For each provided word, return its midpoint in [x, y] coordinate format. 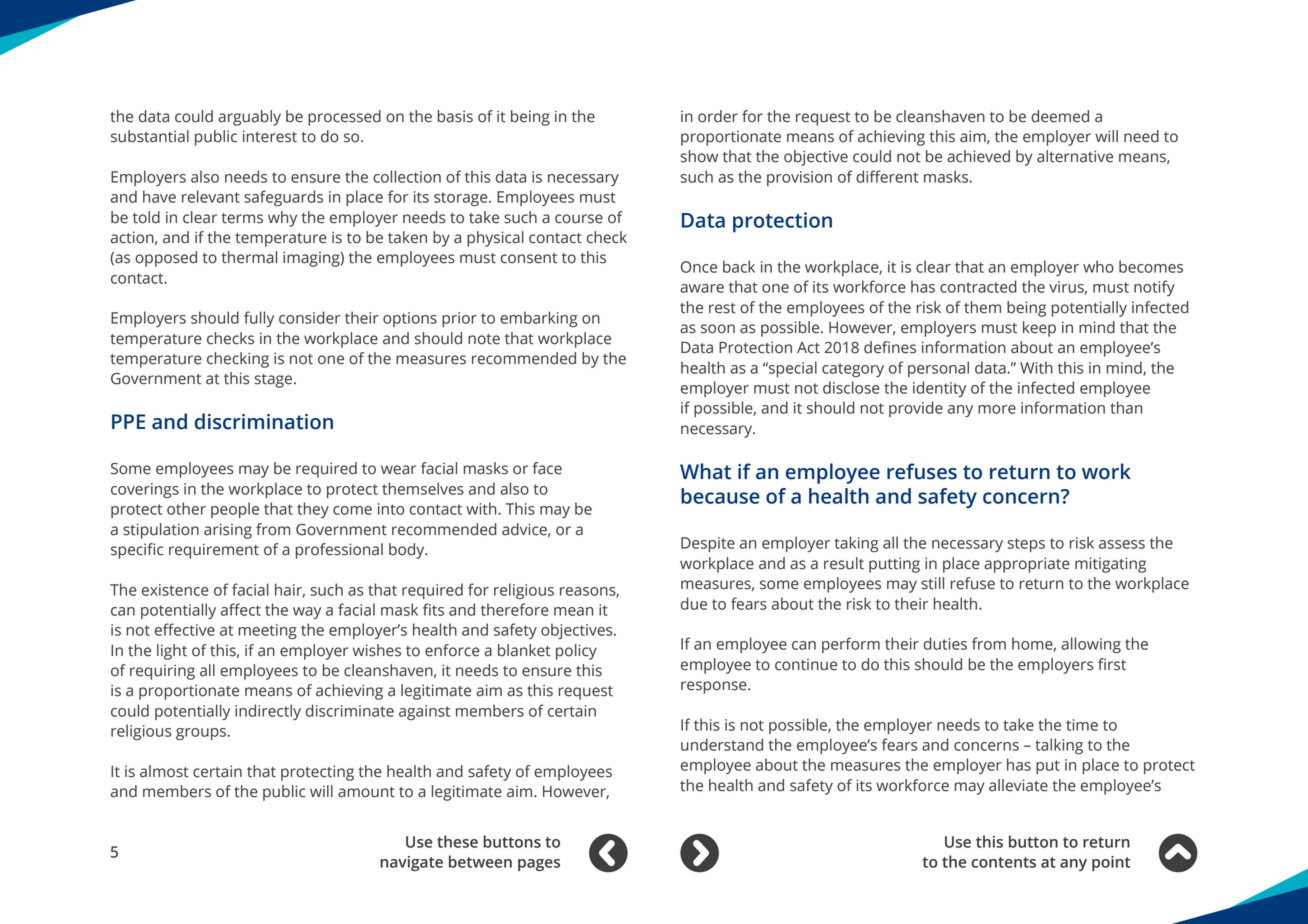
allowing [1091, 645]
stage [275, 381]
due [694, 603]
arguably [249, 118]
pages [539, 865]
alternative [1075, 156]
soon [718, 329]
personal [938, 369]
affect [241, 609]
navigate [411, 863]
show [699, 156]
